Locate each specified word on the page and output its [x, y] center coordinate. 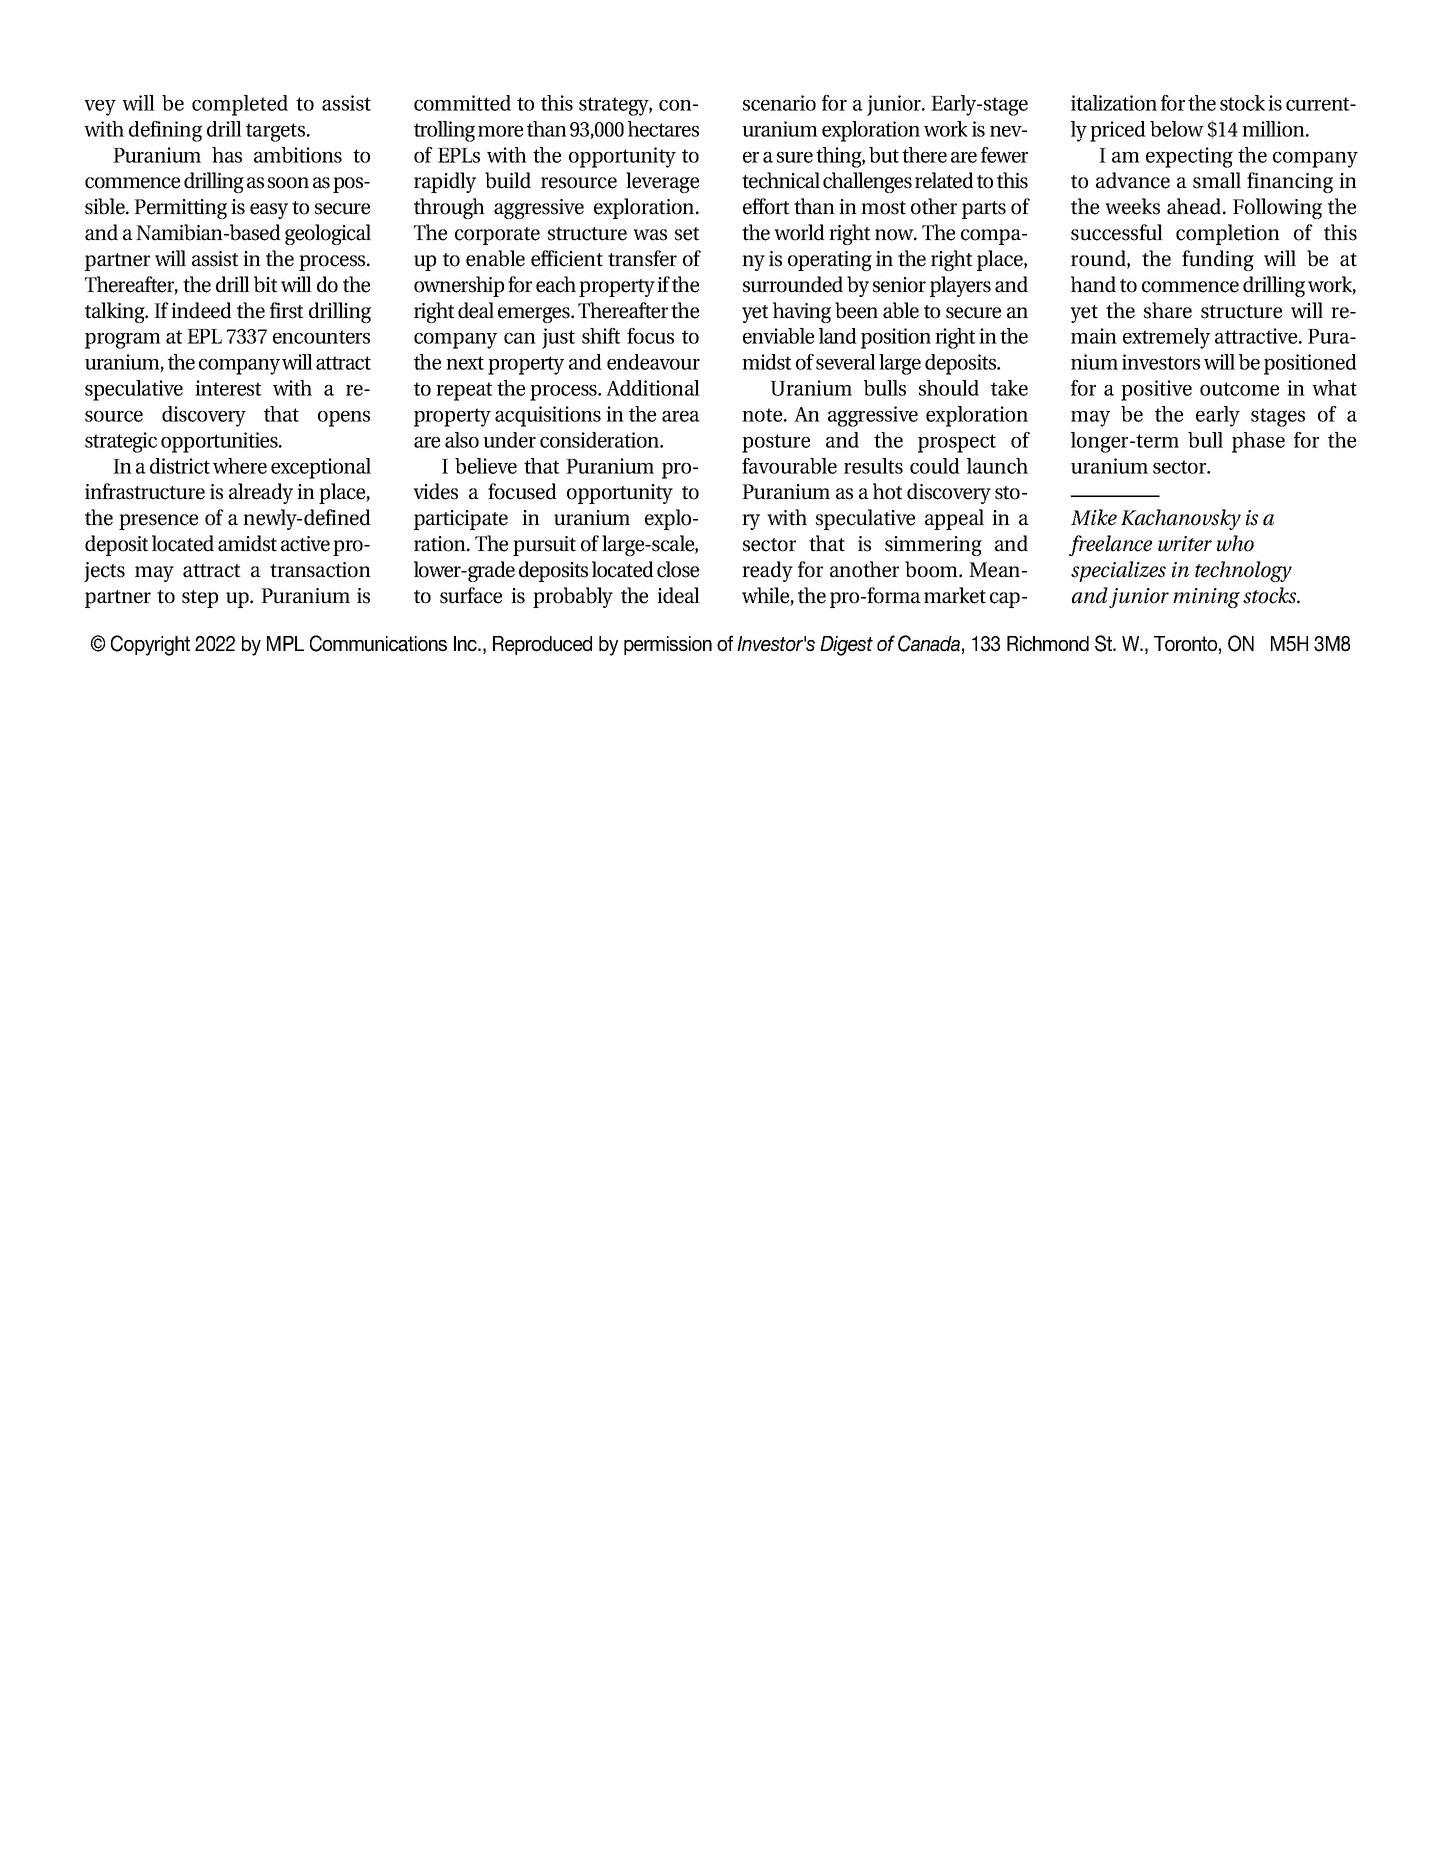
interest [228, 388]
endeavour [653, 362]
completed [240, 105]
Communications [378, 643]
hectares [663, 129]
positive [1156, 390]
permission [668, 645]
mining [1206, 598]
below [1177, 129]
